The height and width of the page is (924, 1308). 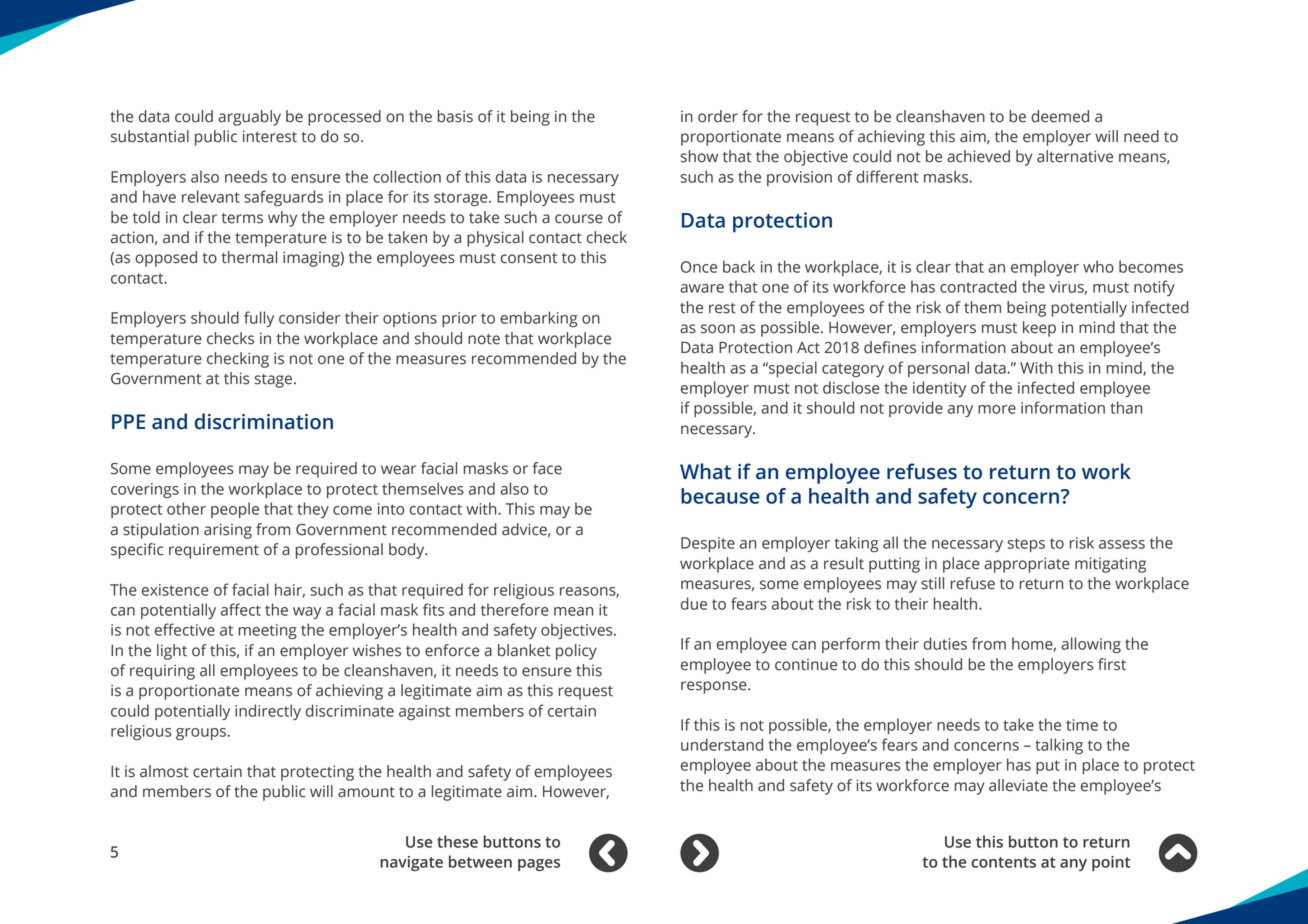 What do you see at coordinates (699, 156) in the page?
I see `show` at bounding box center [699, 156].
